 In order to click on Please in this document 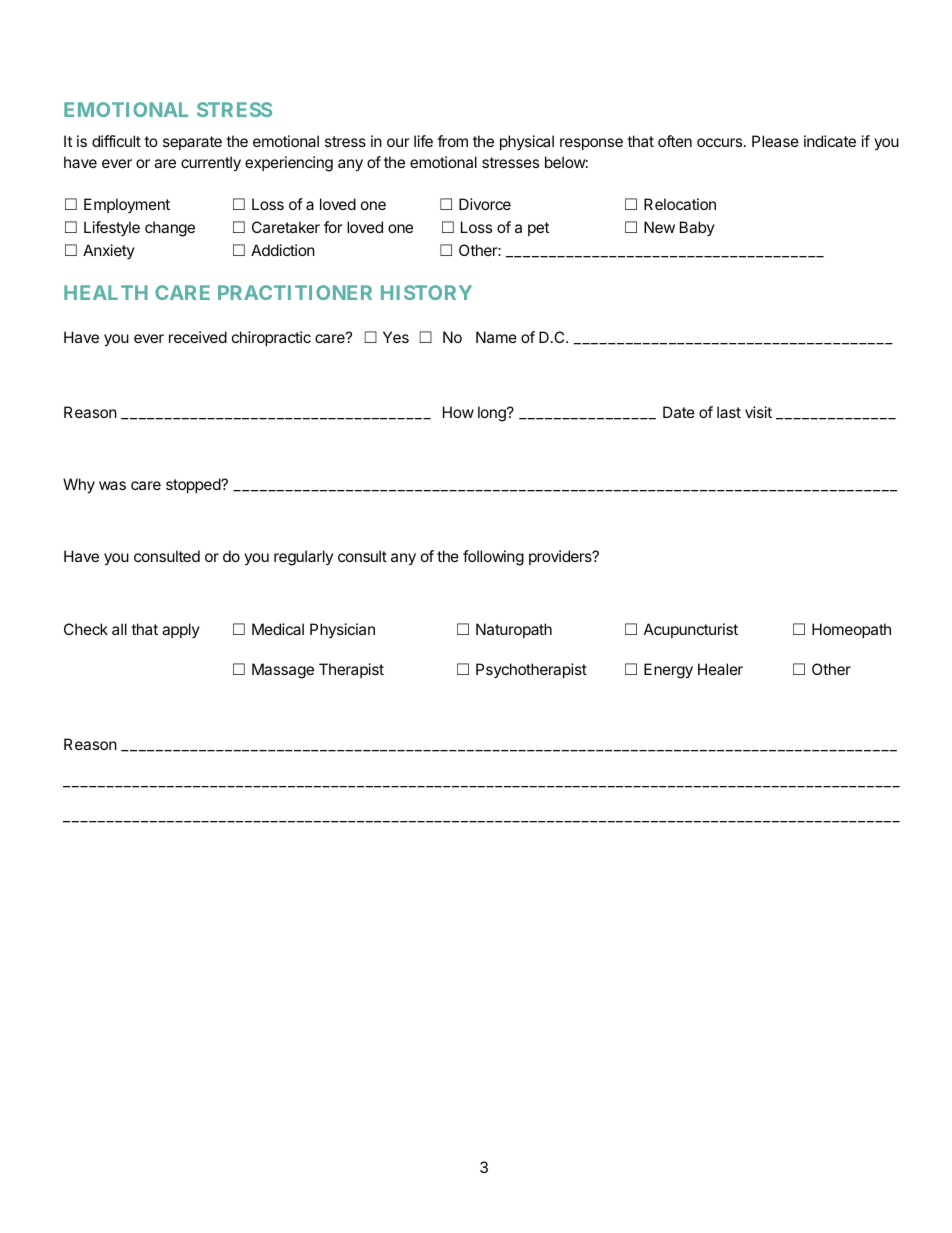, I will do `click(775, 141)`.
